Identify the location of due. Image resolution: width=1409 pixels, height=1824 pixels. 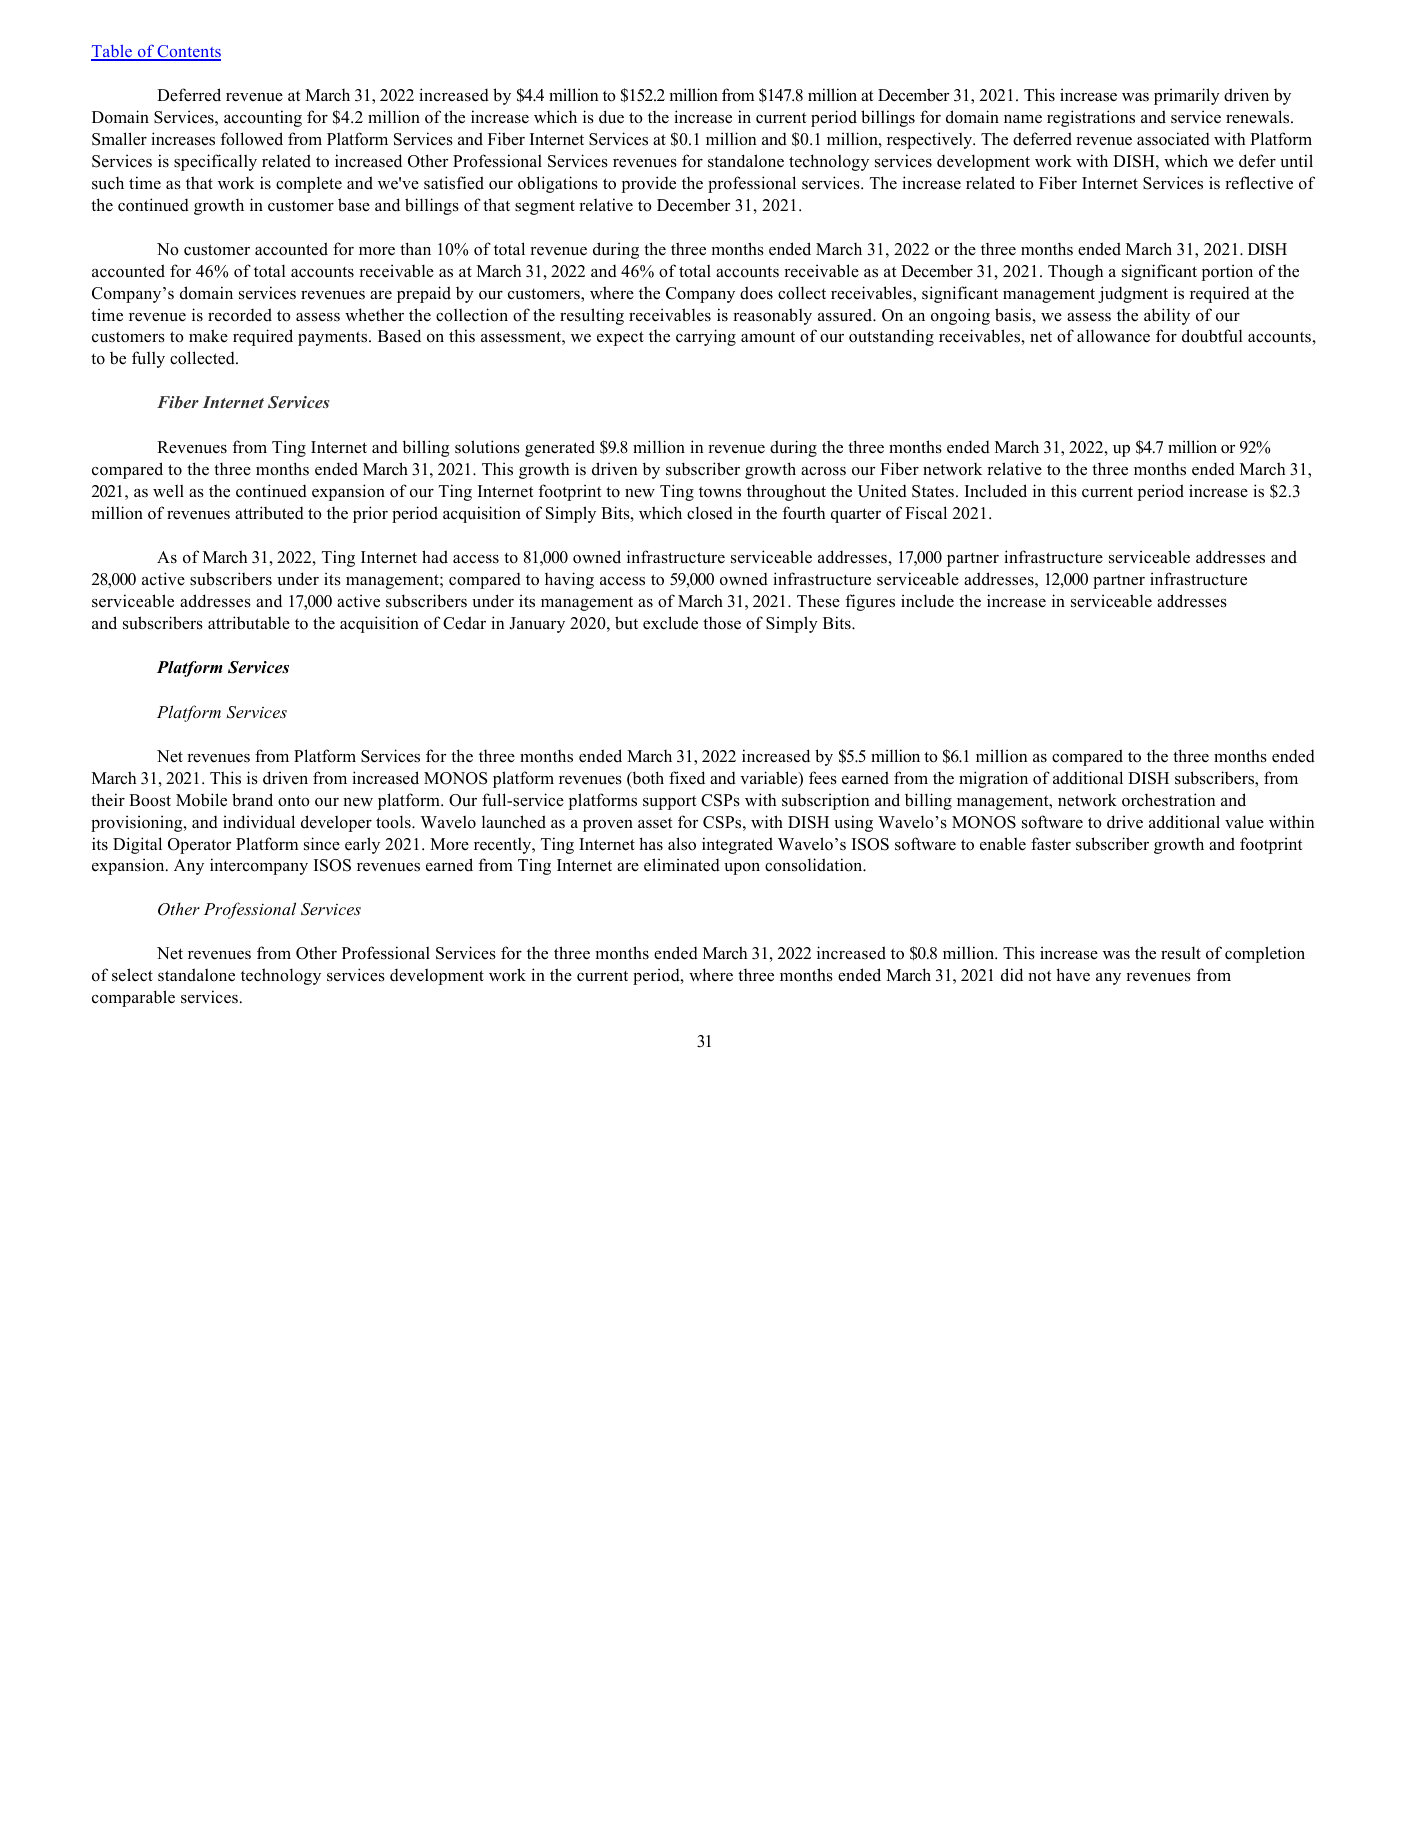
(611, 117).
